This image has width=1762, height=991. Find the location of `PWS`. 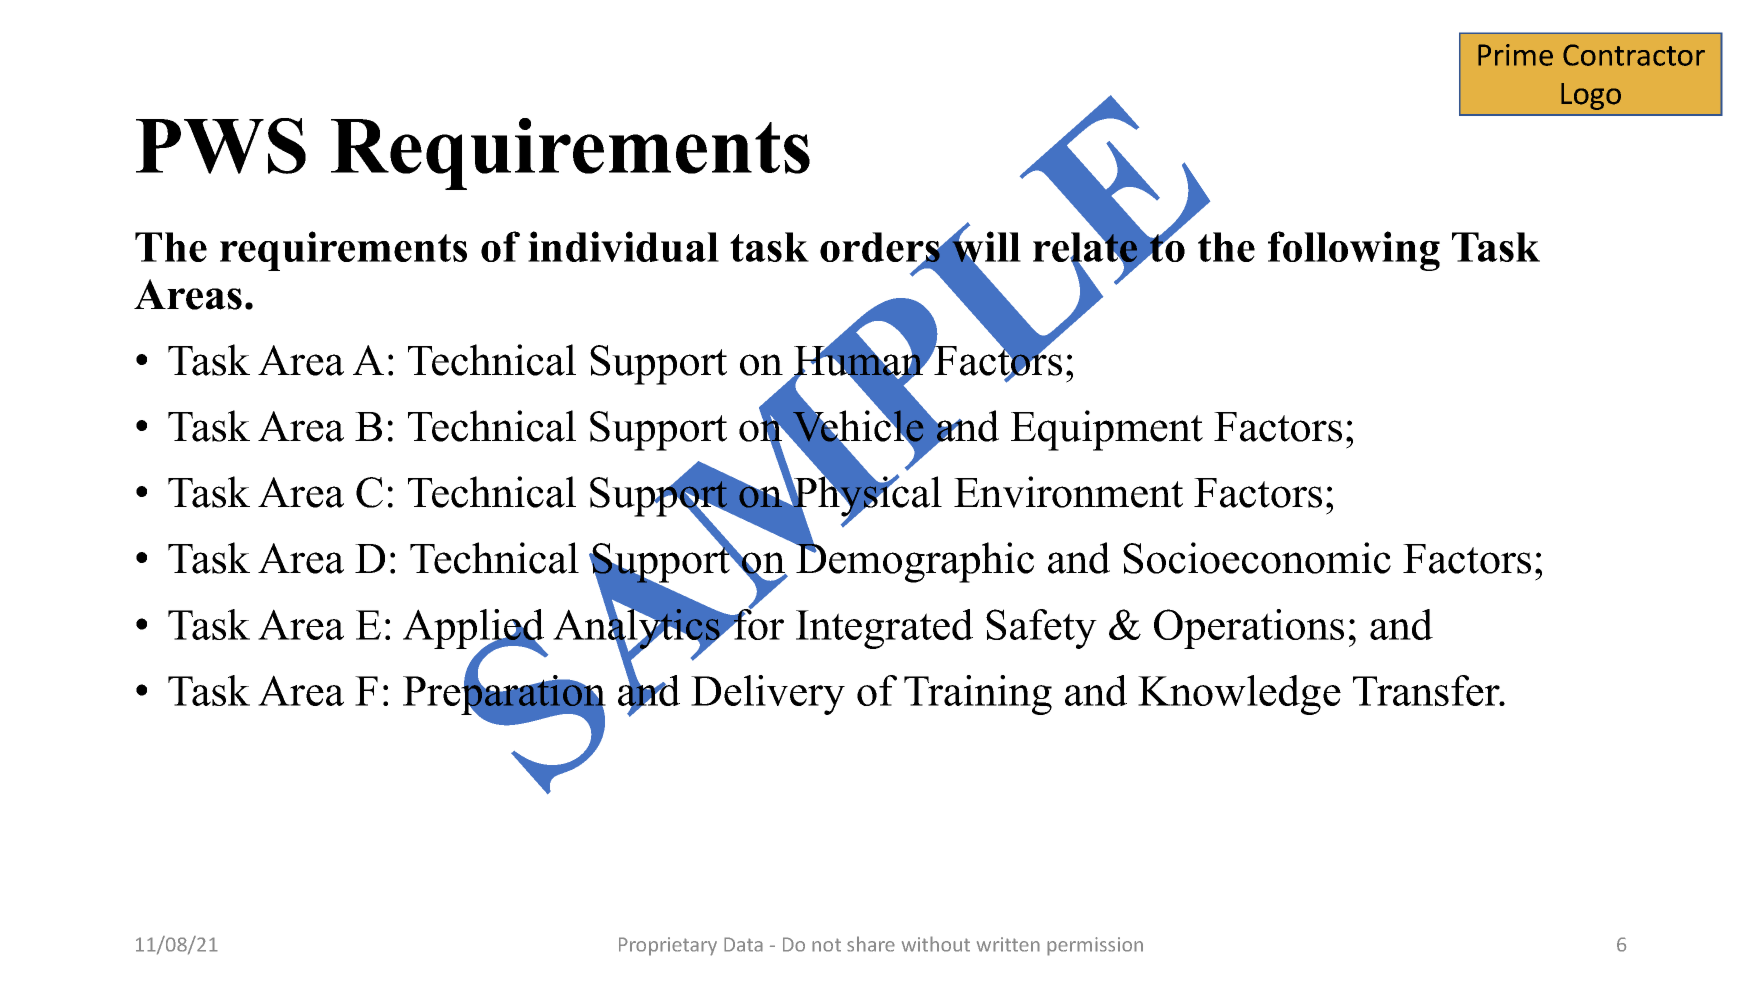

PWS is located at coordinates (221, 146).
